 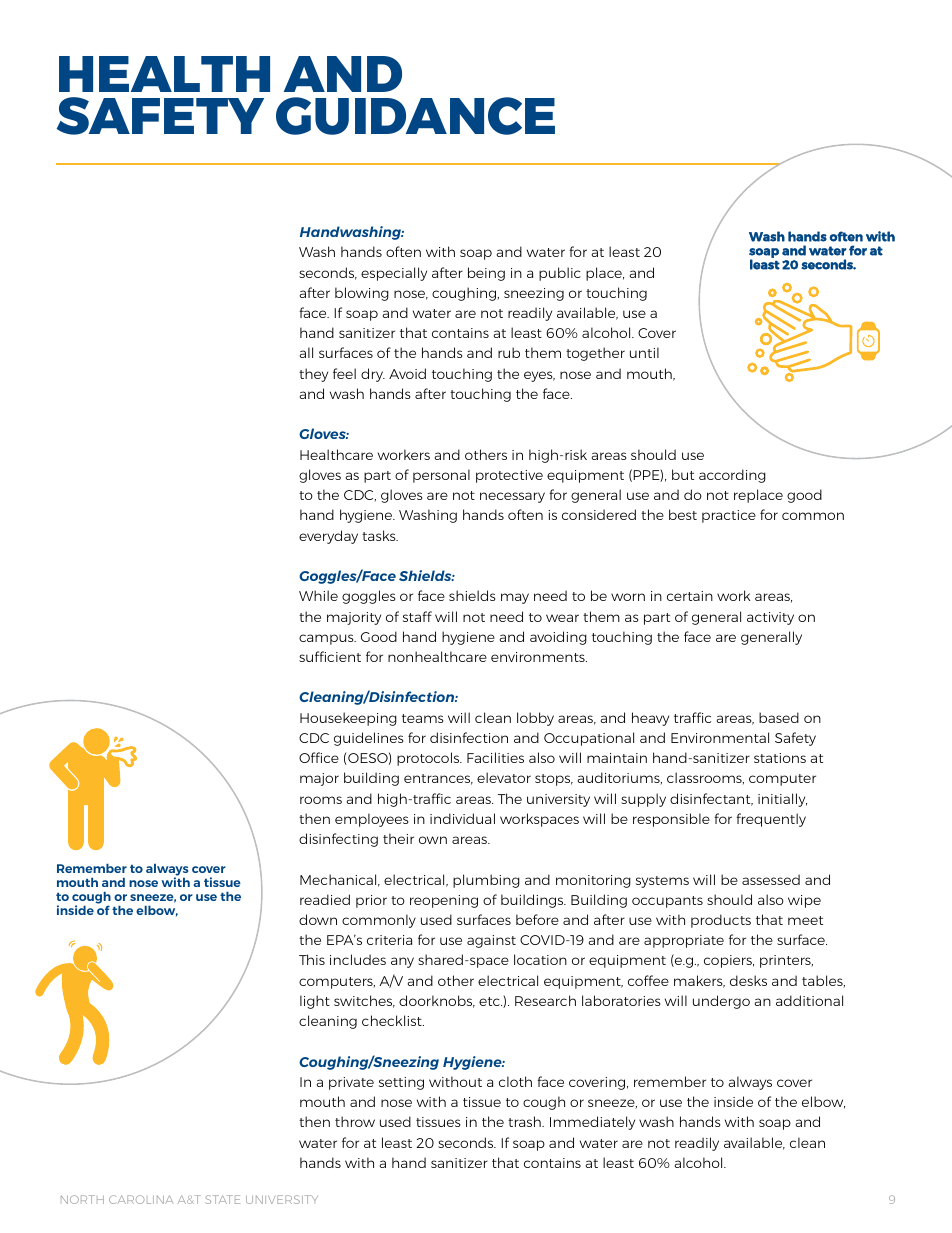 I want to click on GUIDANCE, so click(x=415, y=116).
